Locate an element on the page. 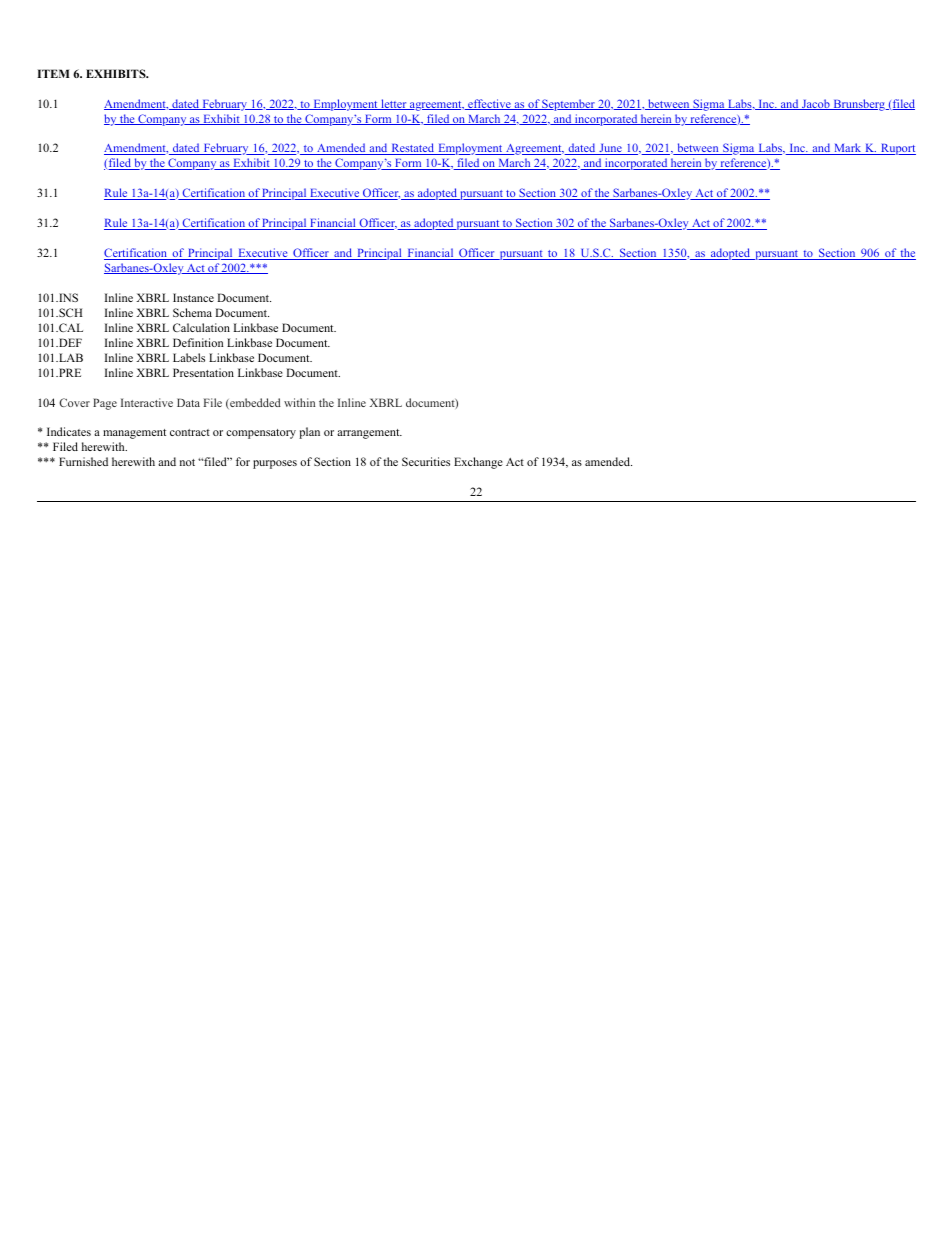 The width and height of the image is (952, 1233). ITEM is located at coordinates (53, 73).
